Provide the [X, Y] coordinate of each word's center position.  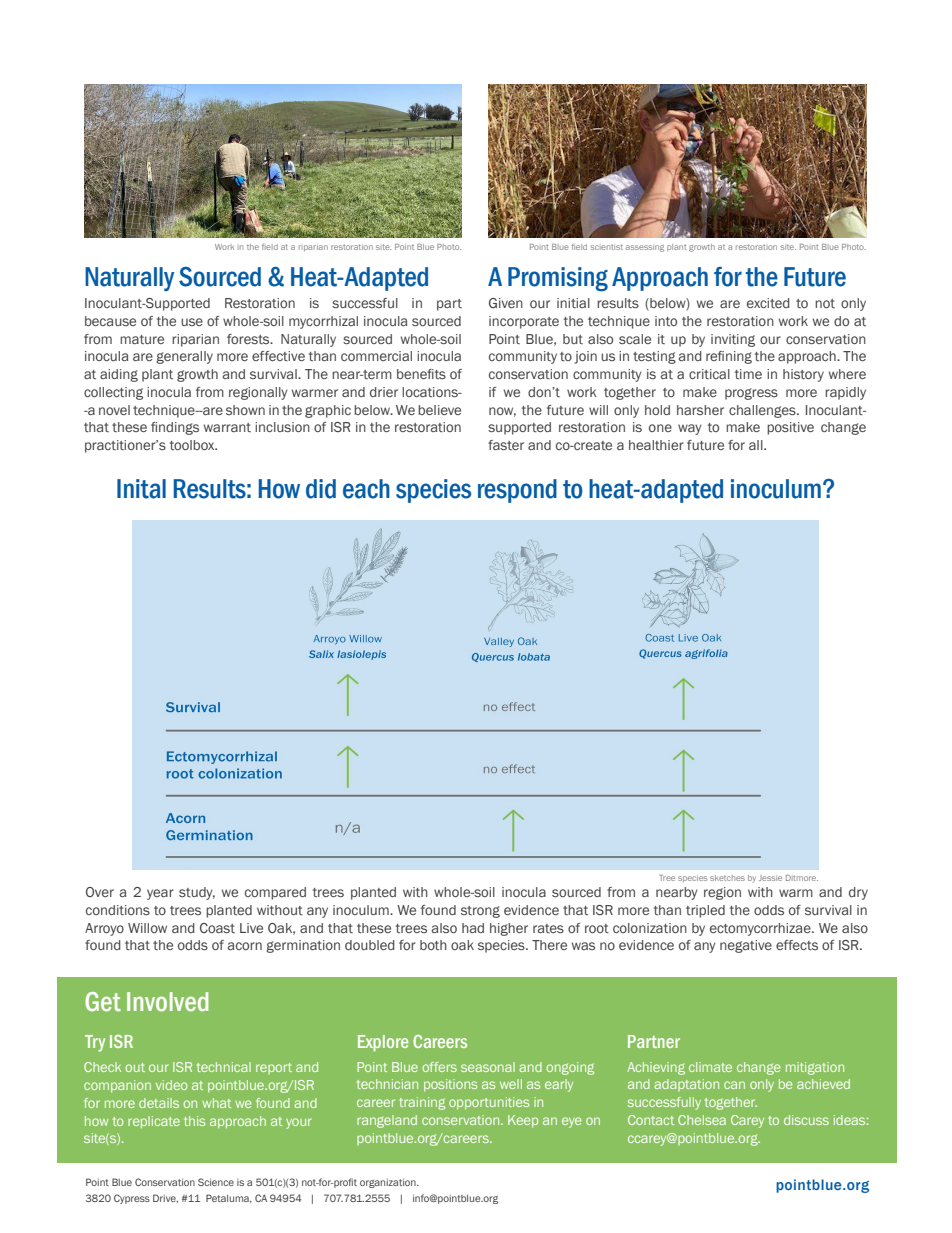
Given [506, 303]
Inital [141, 489]
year [160, 894]
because [110, 321]
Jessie [770, 878]
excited [768, 303]
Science [216, 1182]
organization [389, 1183]
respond [517, 491]
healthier [656, 445]
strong [480, 912]
